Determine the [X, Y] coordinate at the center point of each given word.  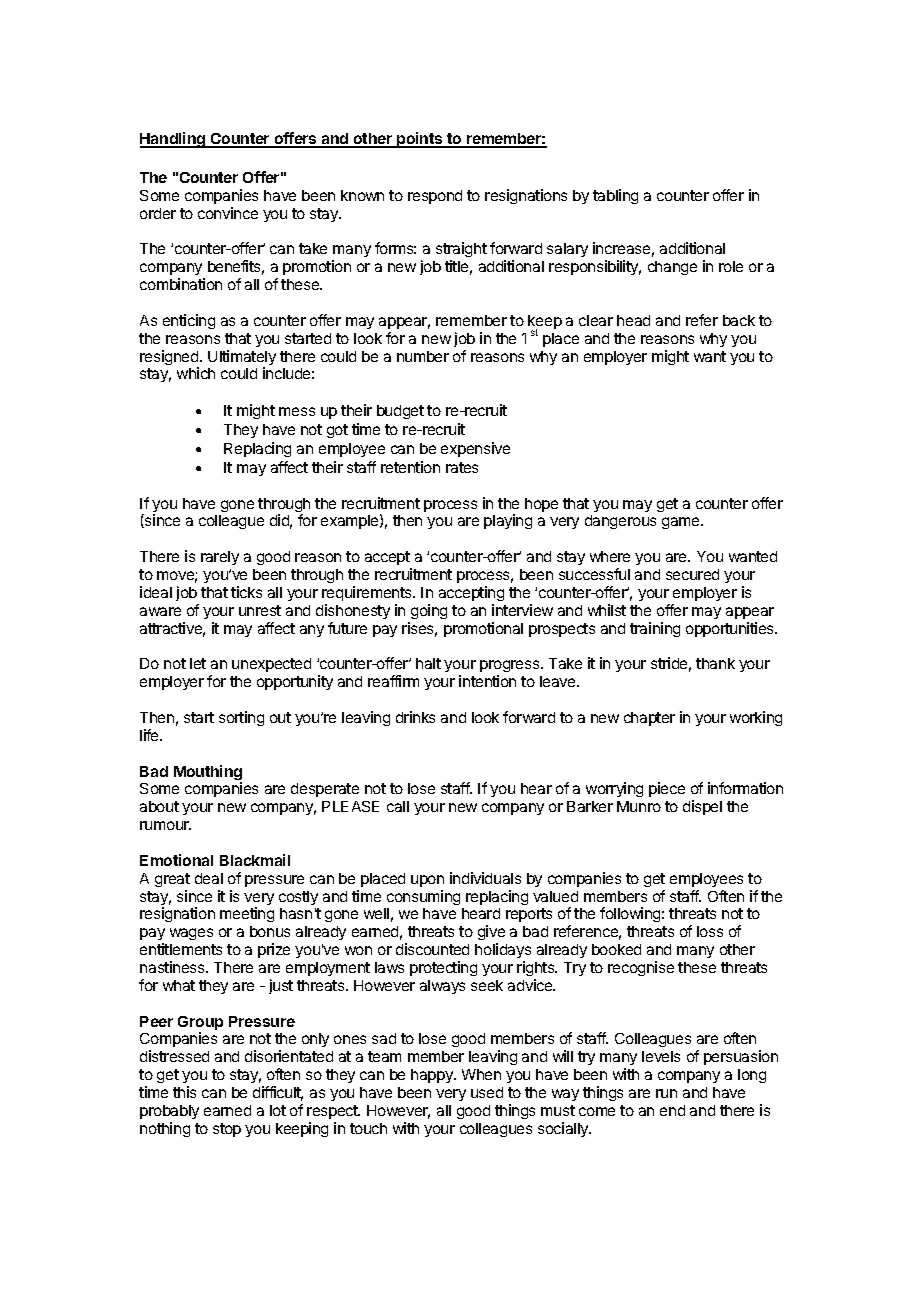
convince [228, 213]
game [682, 523]
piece [667, 789]
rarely [220, 558]
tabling [615, 196]
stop [227, 1130]
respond [435, 197]
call [398, 806]
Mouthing [208, 774]
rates [462, 467]
